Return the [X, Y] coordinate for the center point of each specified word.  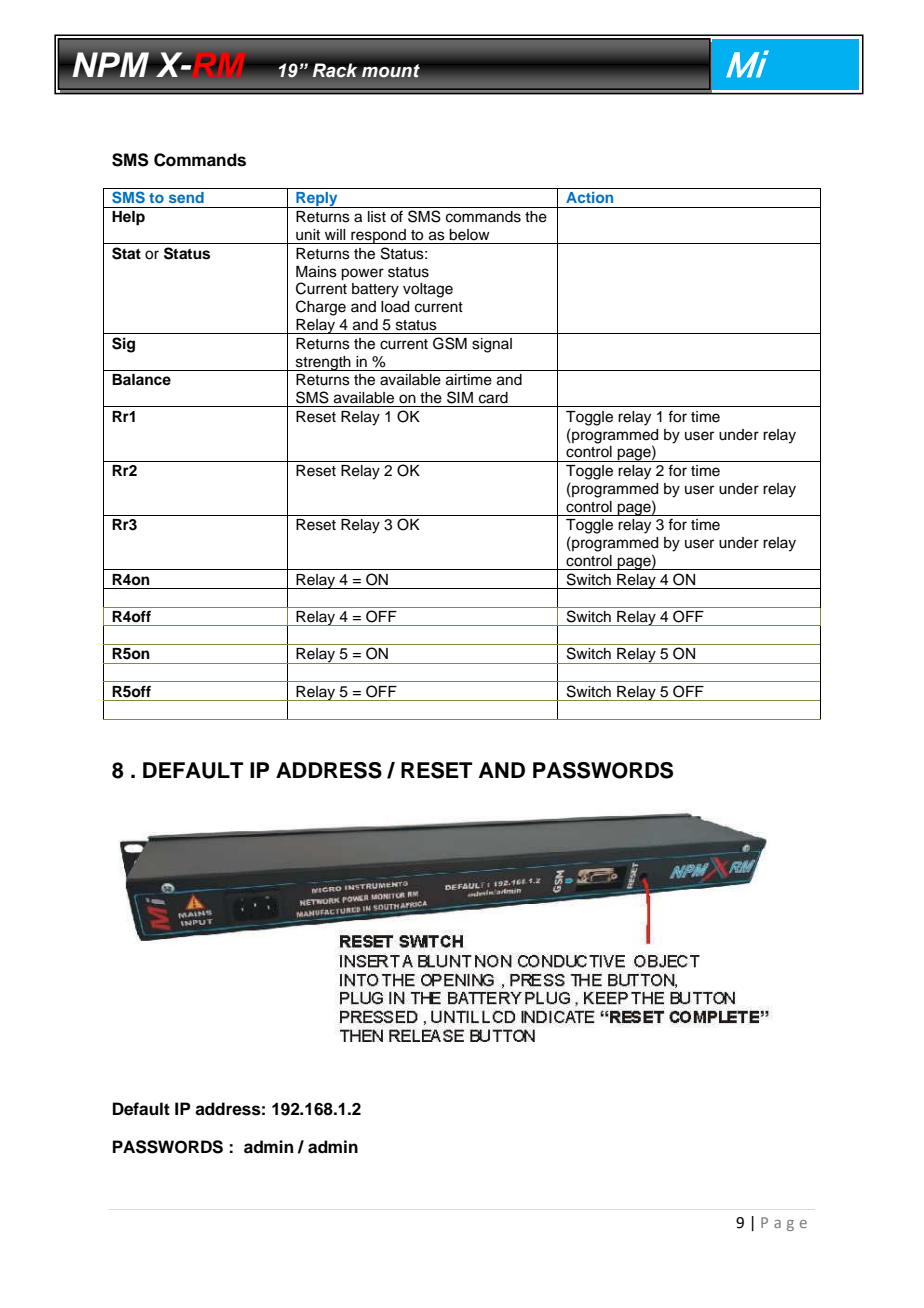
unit [308, 235]
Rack [335, 70]
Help [128, 218]
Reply [317, 200]
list [377, 217]
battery [375, 290]
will [335, 234]
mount [391, 71]
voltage [428, 290]
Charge [321, 308]
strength [323, 363]
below [469, 235]
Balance [141, 379]
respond [378, 236]
